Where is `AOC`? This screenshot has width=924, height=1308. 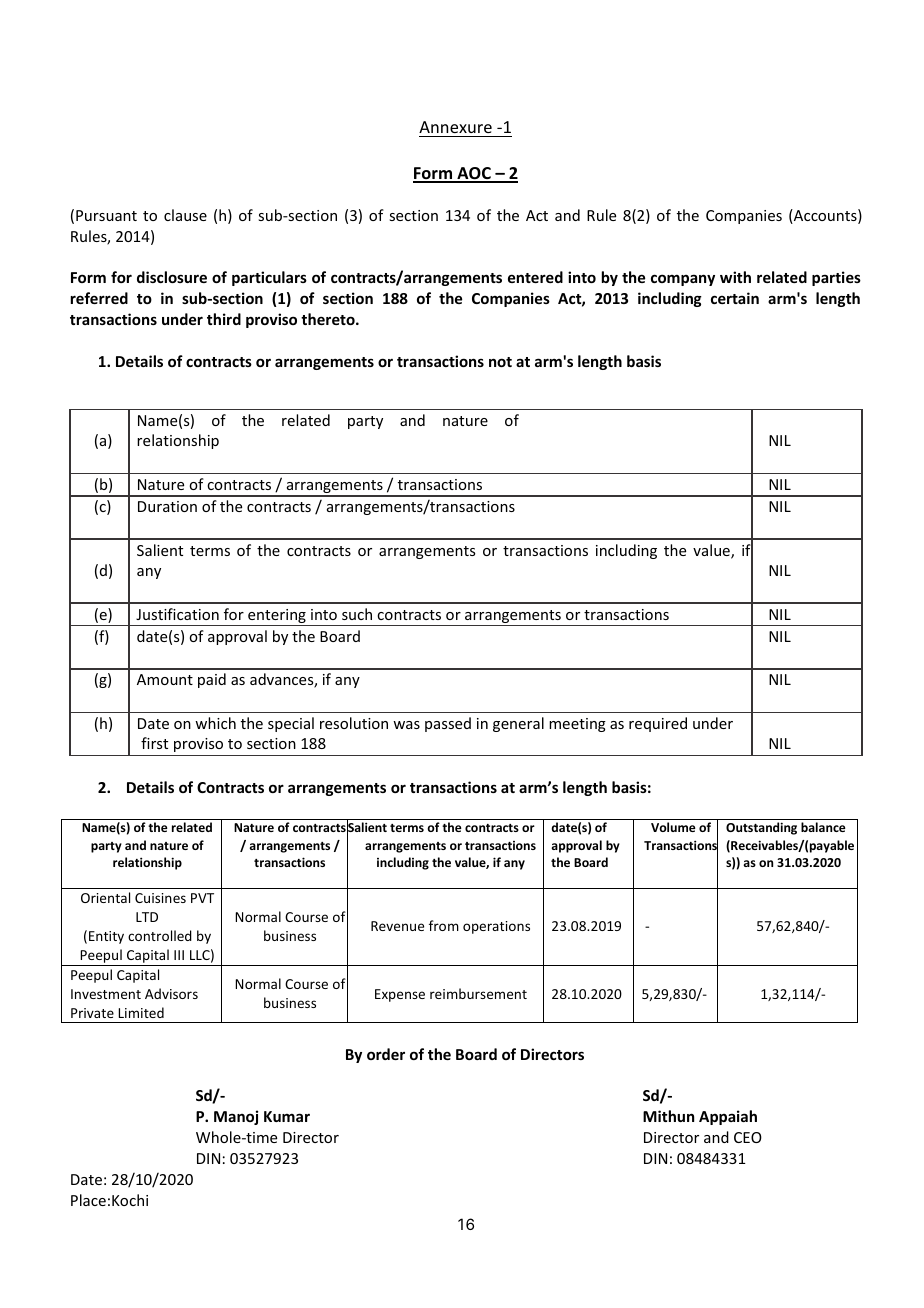
AOC is located at coordinates (474, 174).
